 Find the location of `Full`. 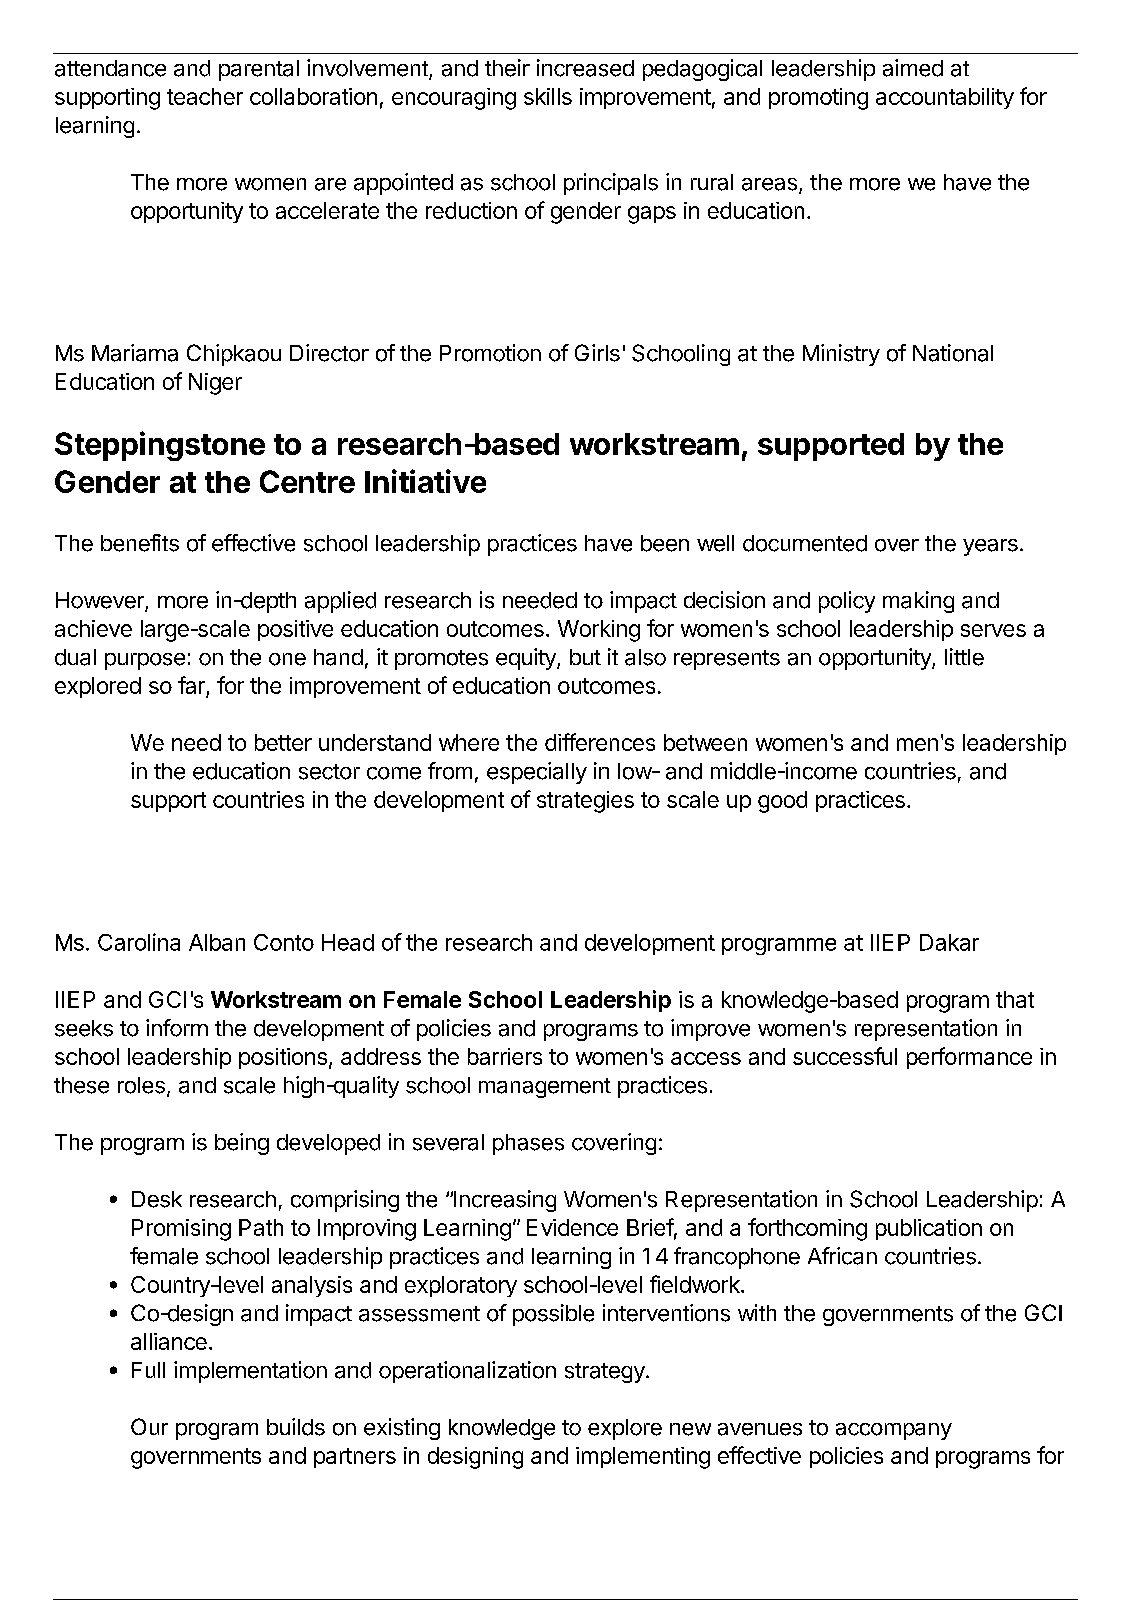

Full is located at coordinates (148, 1370).
